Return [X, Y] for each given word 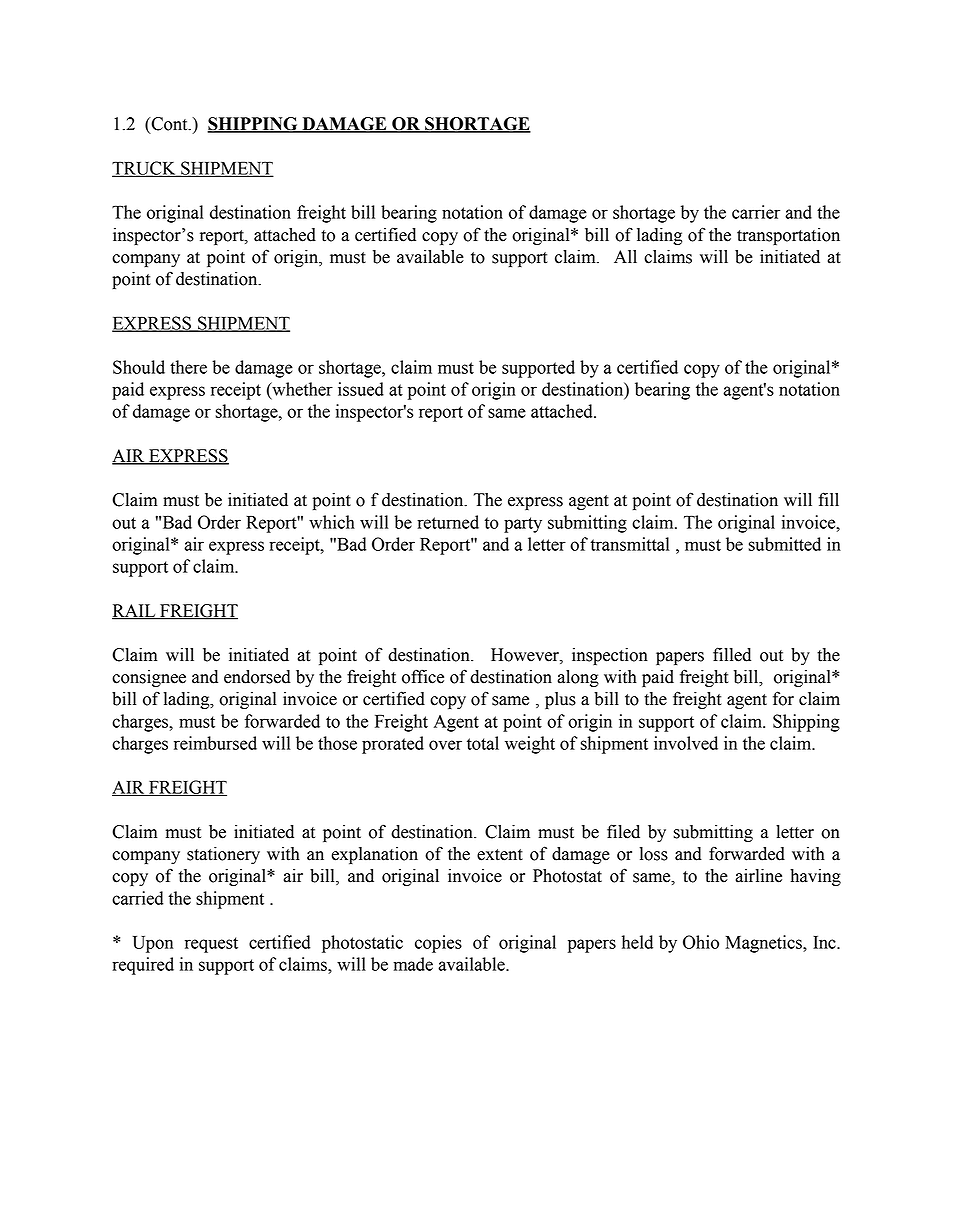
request [211, 945]
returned [448, 522]
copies [438, 944]
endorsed [257, 677]
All [625, 256]
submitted [785, 544]
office [423, 676]
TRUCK [145, 169]
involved [686, 743]
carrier [756, 212]
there [188, 367]
